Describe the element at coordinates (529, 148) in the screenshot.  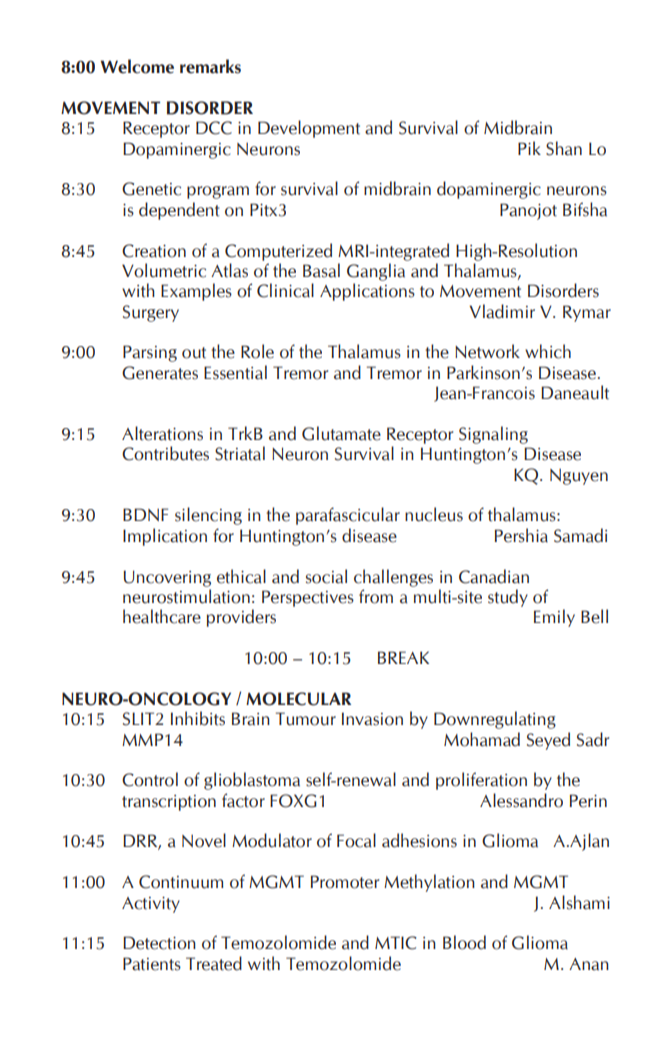
I see `Pik` at that location.
